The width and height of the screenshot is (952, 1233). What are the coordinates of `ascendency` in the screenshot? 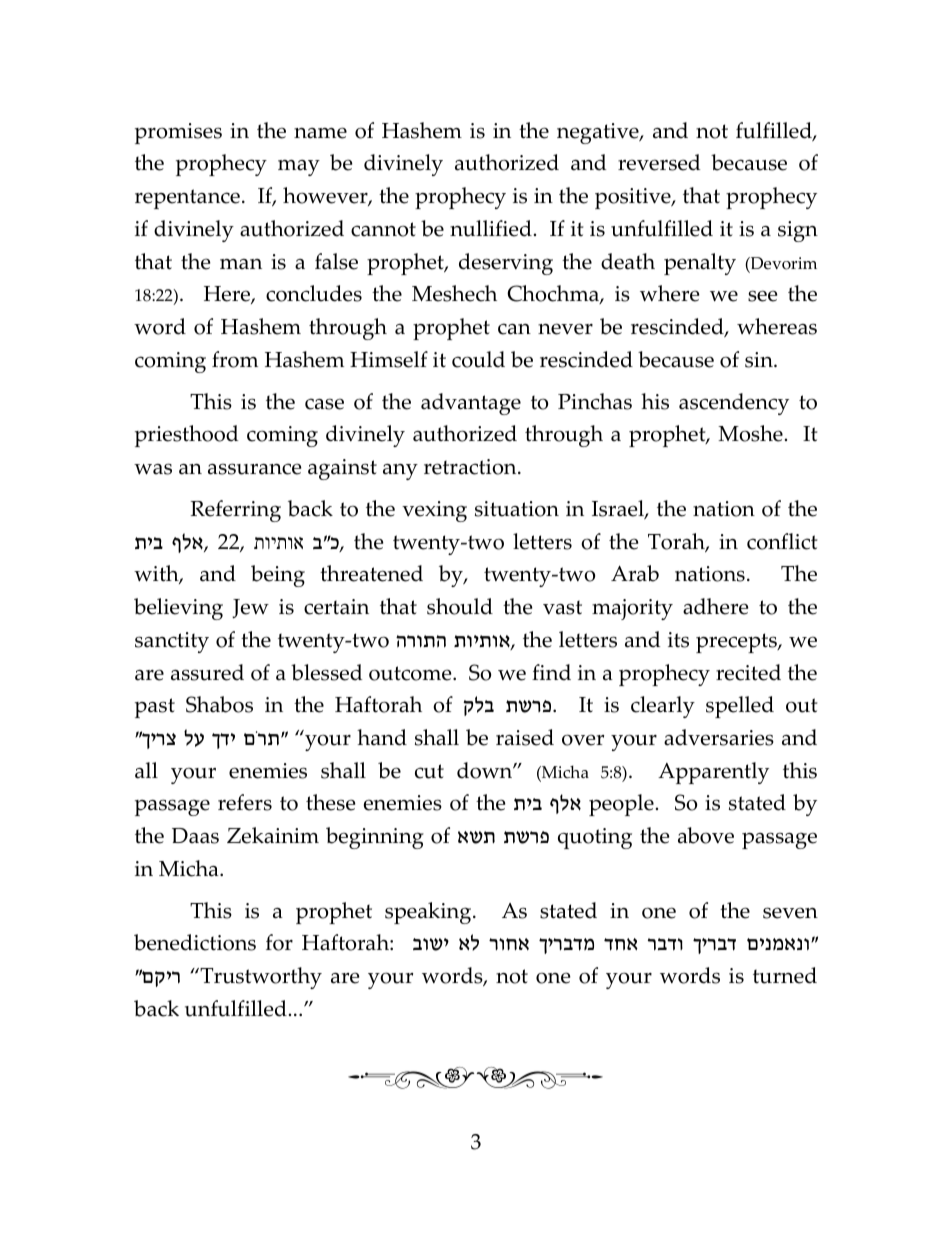 It's located at (734, 404).
